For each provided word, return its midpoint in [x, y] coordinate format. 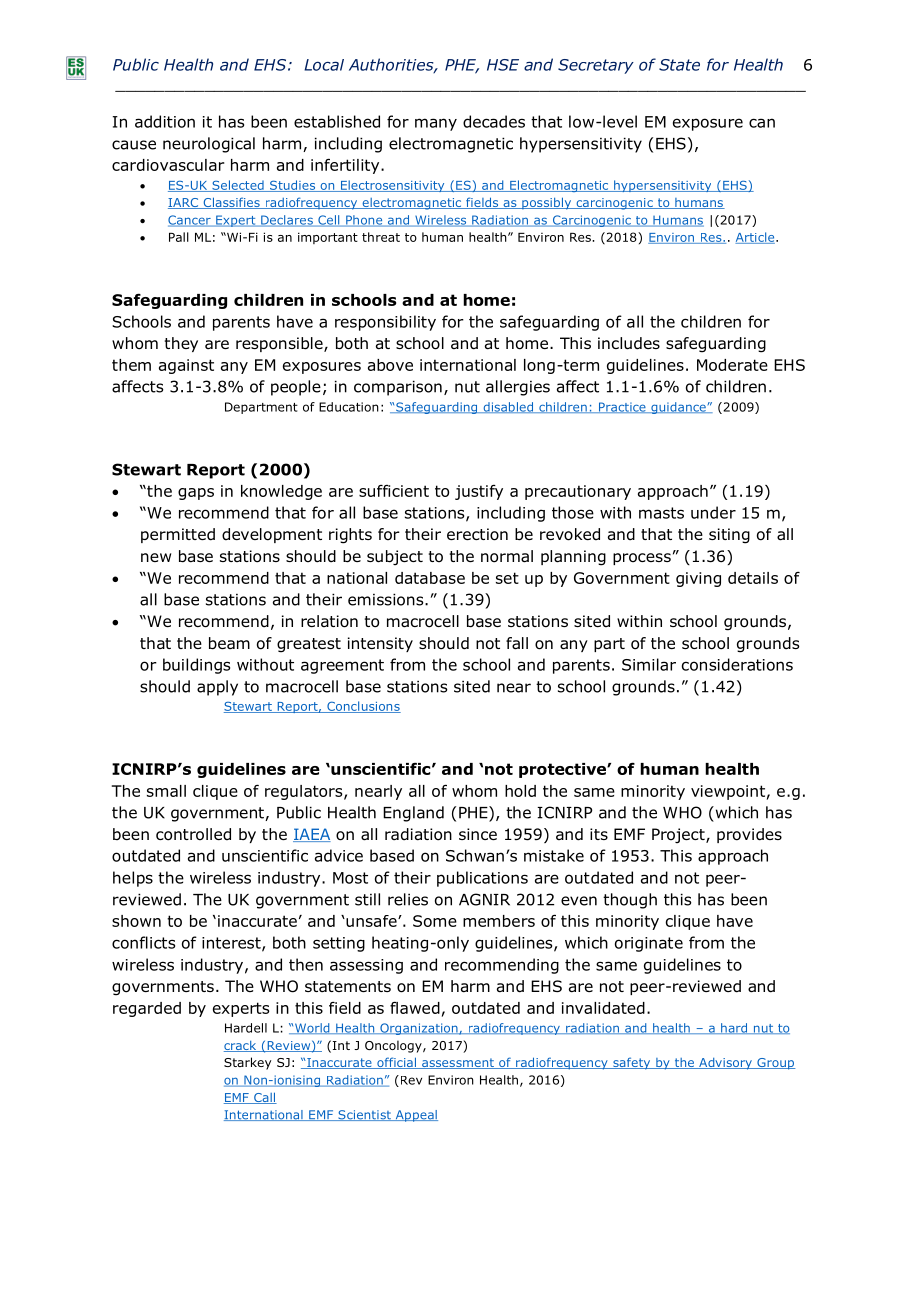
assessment [458, 1063]
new [156, 557]
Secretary [596, 66]
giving [698, 579]
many [436, 124]
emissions [387, 599]
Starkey [247, 1063]
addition [165, 121]
